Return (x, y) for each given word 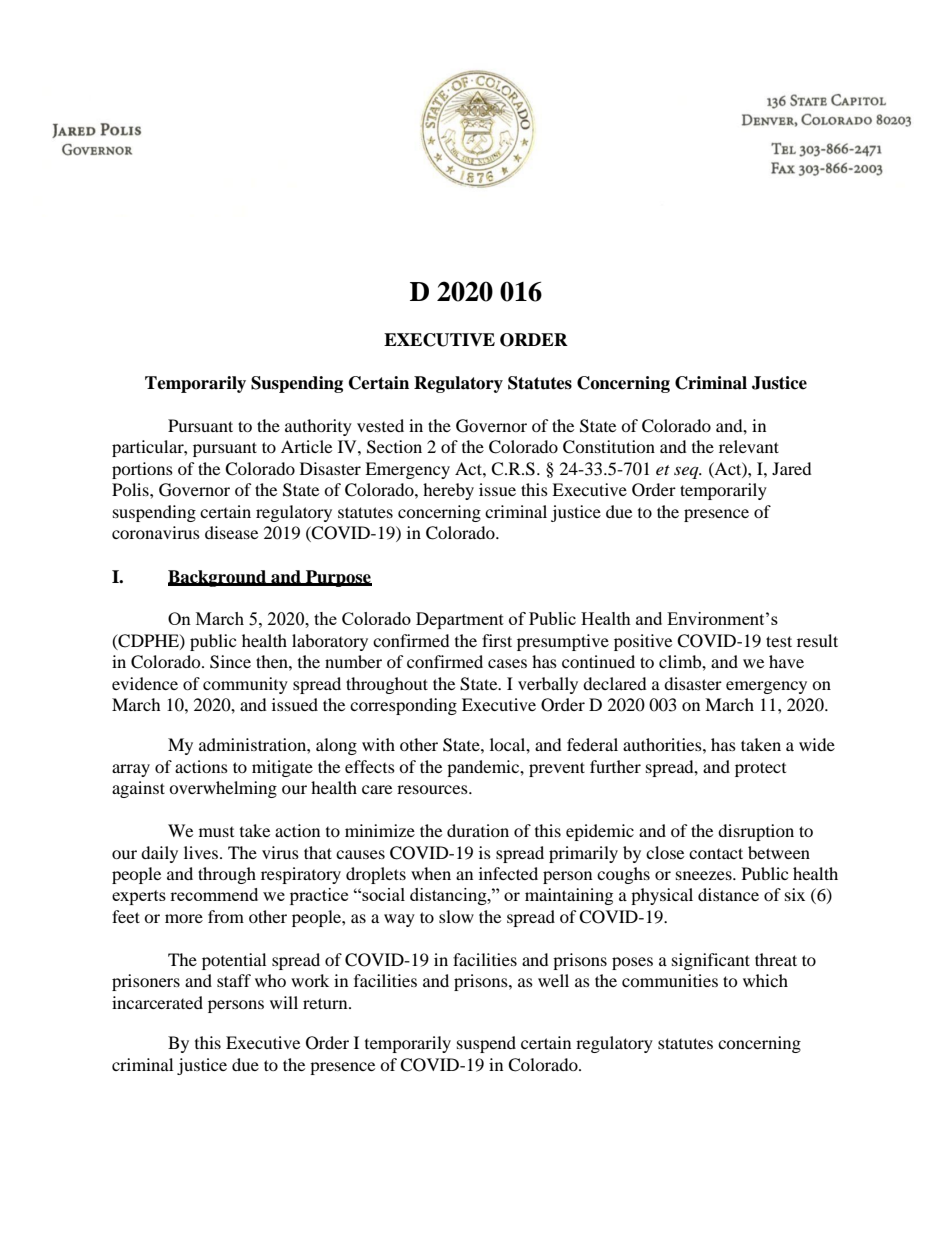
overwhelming (223, 789)
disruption (756, 832)
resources (433, 789)
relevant (749, 446)
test (779, 641)
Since (230, 662)
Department (460, 620)
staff (234, 980)
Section (394, 447)
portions (142, 470)
